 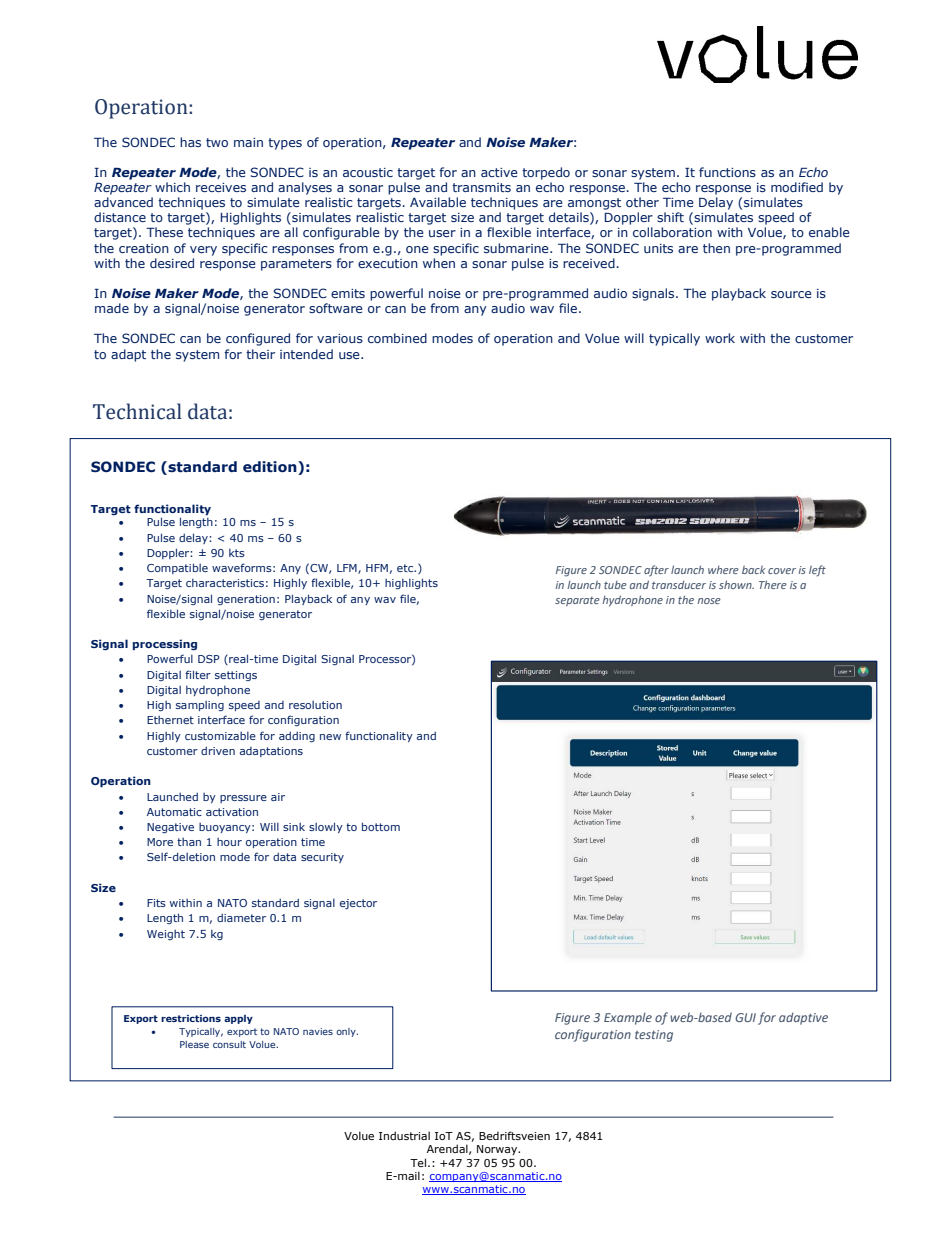 I want to click on edition, so click(x=271, y=468).
